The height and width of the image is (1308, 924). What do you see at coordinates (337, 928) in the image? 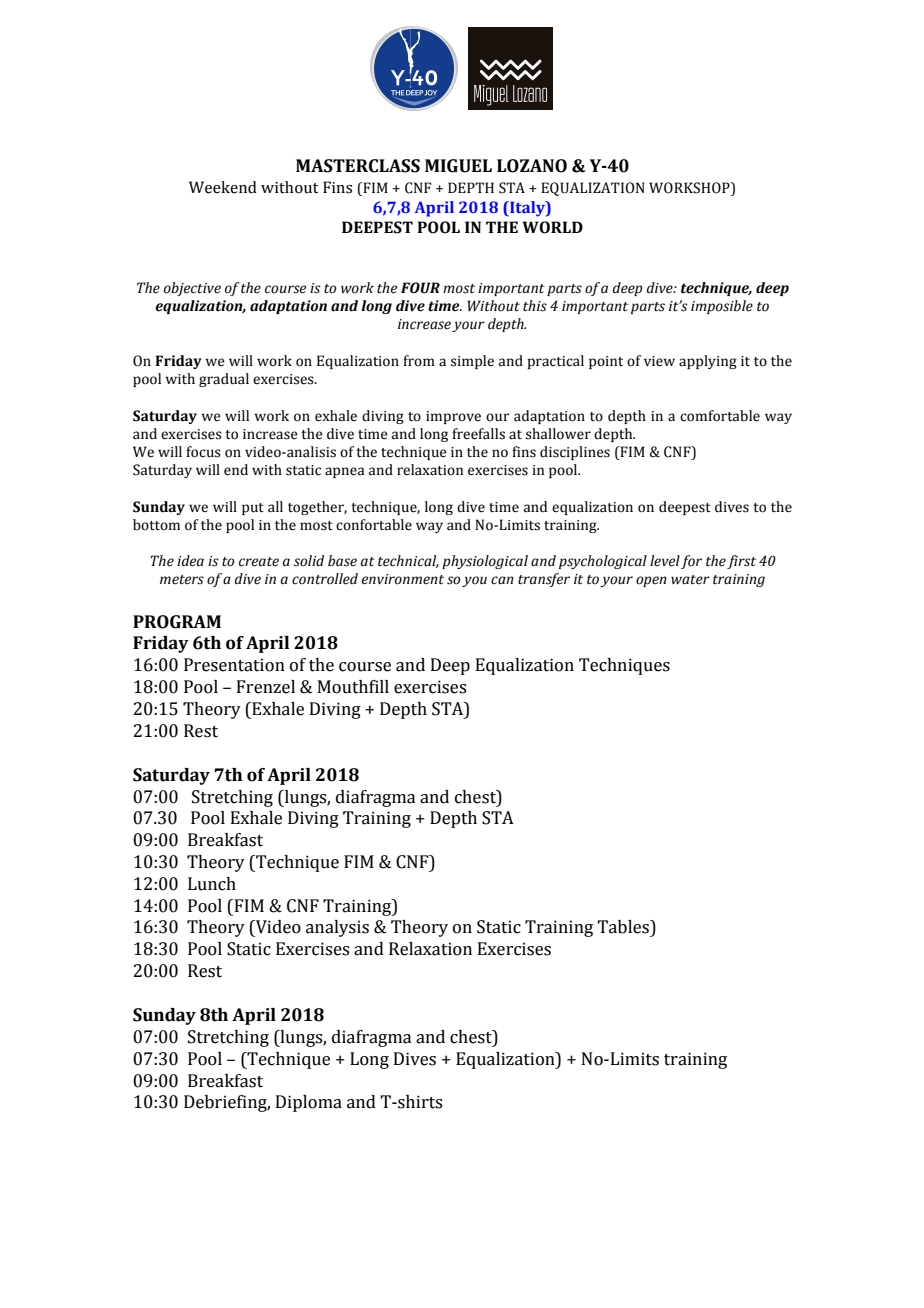
I see `analysis` at bounding box center [337, 928].
